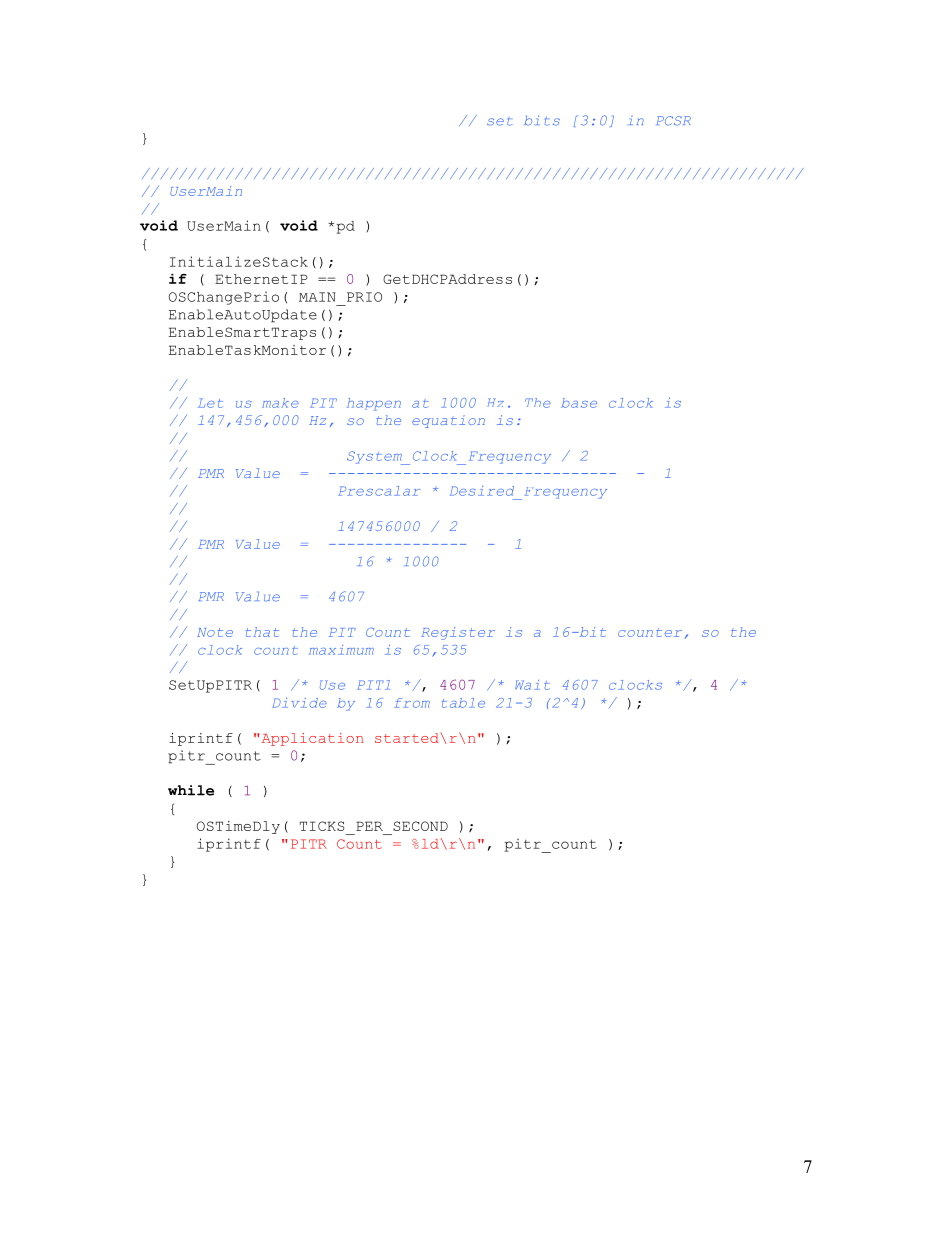 Image resolution: width=952 pixels, height=1233 pixels. What do you see at coordinates (312, 739) in the document?
I see `Application` at bounding box center [312, 739].
